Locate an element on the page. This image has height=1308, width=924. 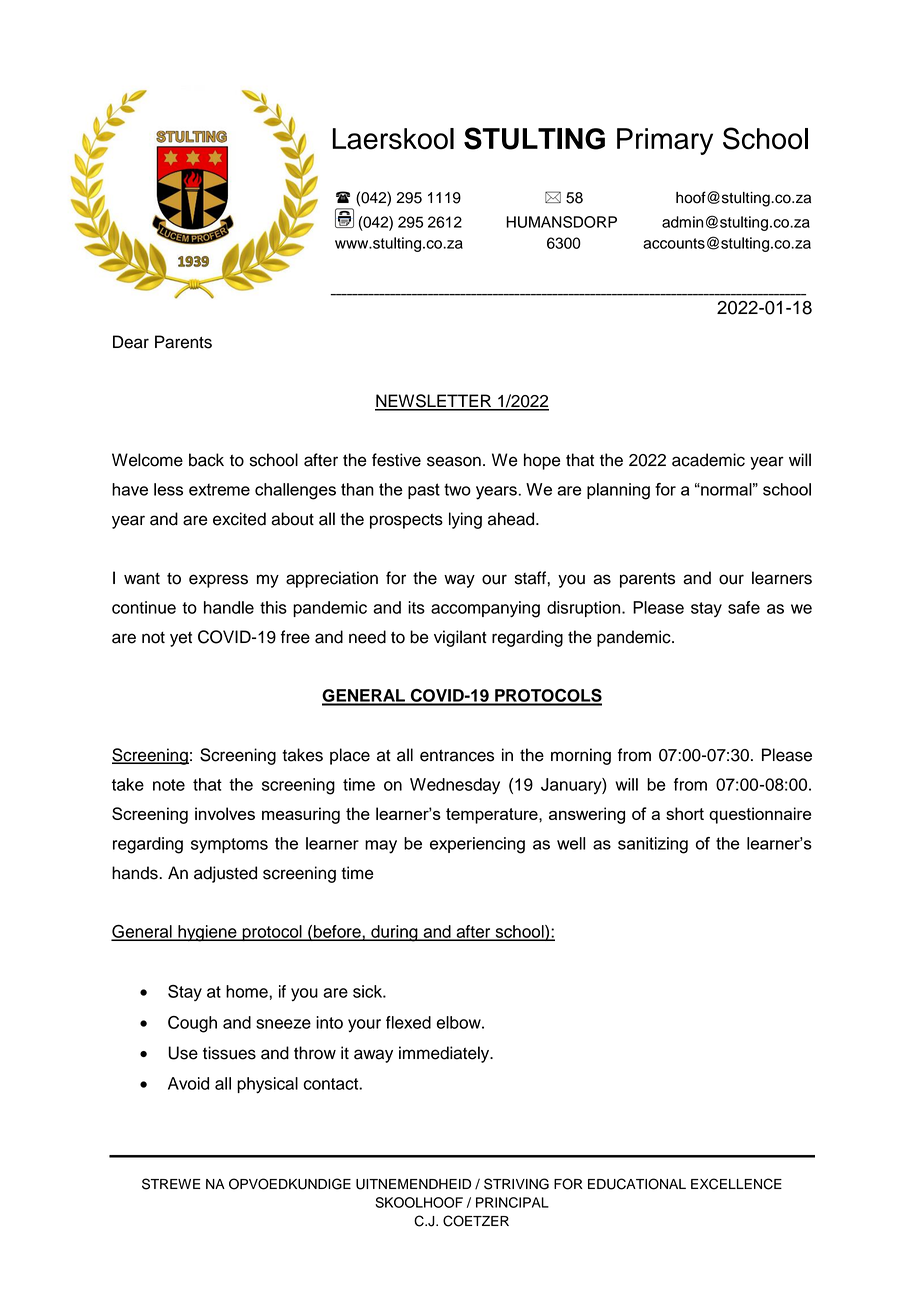
yet is located at coordinates (181, 639).
